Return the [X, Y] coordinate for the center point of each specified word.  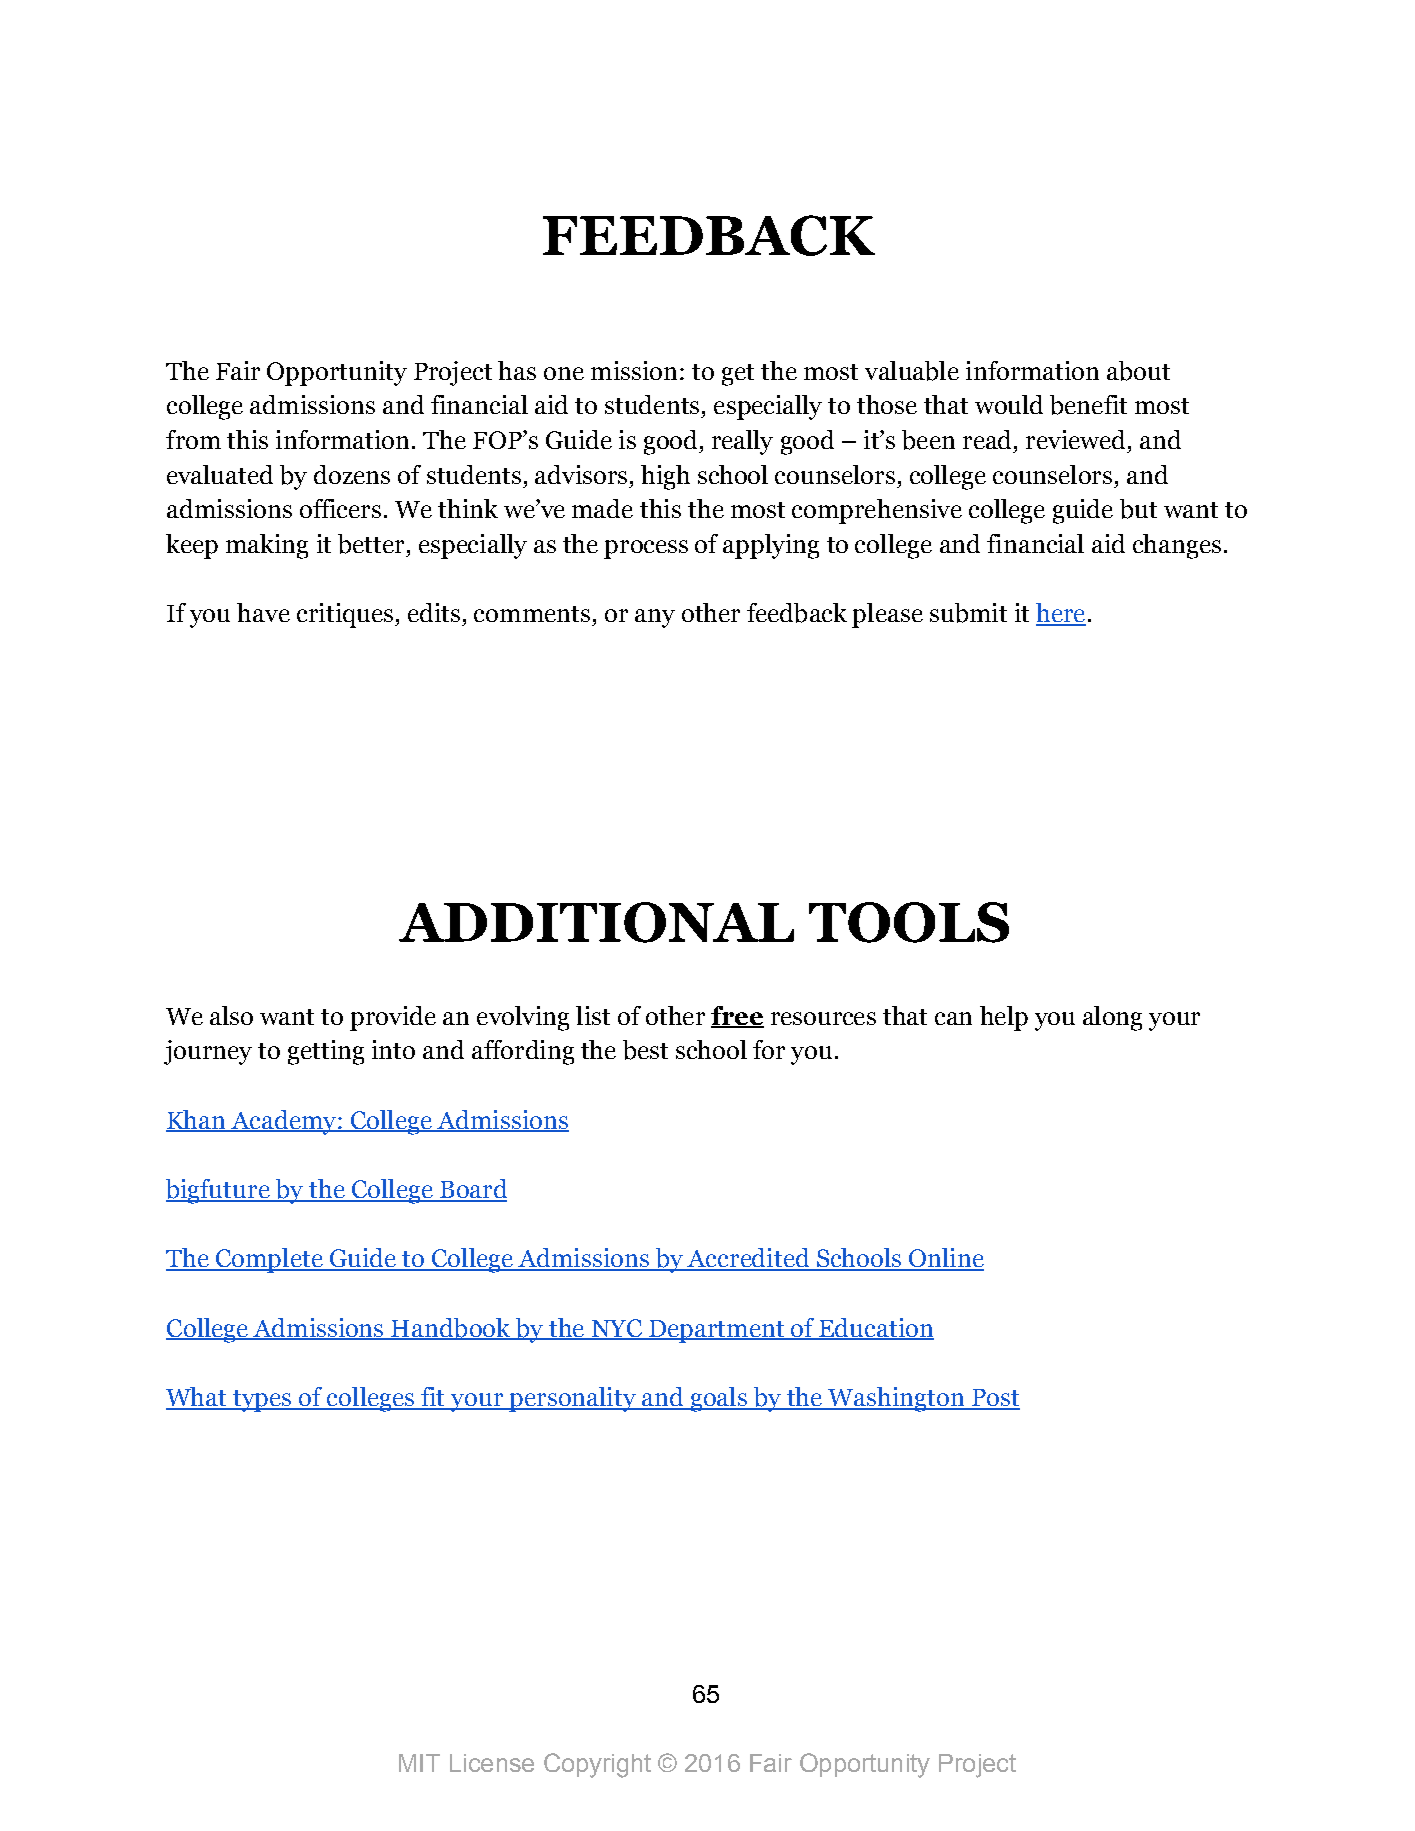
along [1112, 1018]
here [1061, 614]
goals [718, 1399]
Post [995, 1399]
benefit [1088, 405]
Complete [269, 1260]
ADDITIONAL [596, 922]
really [742, 442]
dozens [352, 474]
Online [945, 1259]
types [262, 1401]
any [655, 618]
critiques [346, 615]
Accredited [749, 1259]
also [231, 1015]
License [492, 1763]
